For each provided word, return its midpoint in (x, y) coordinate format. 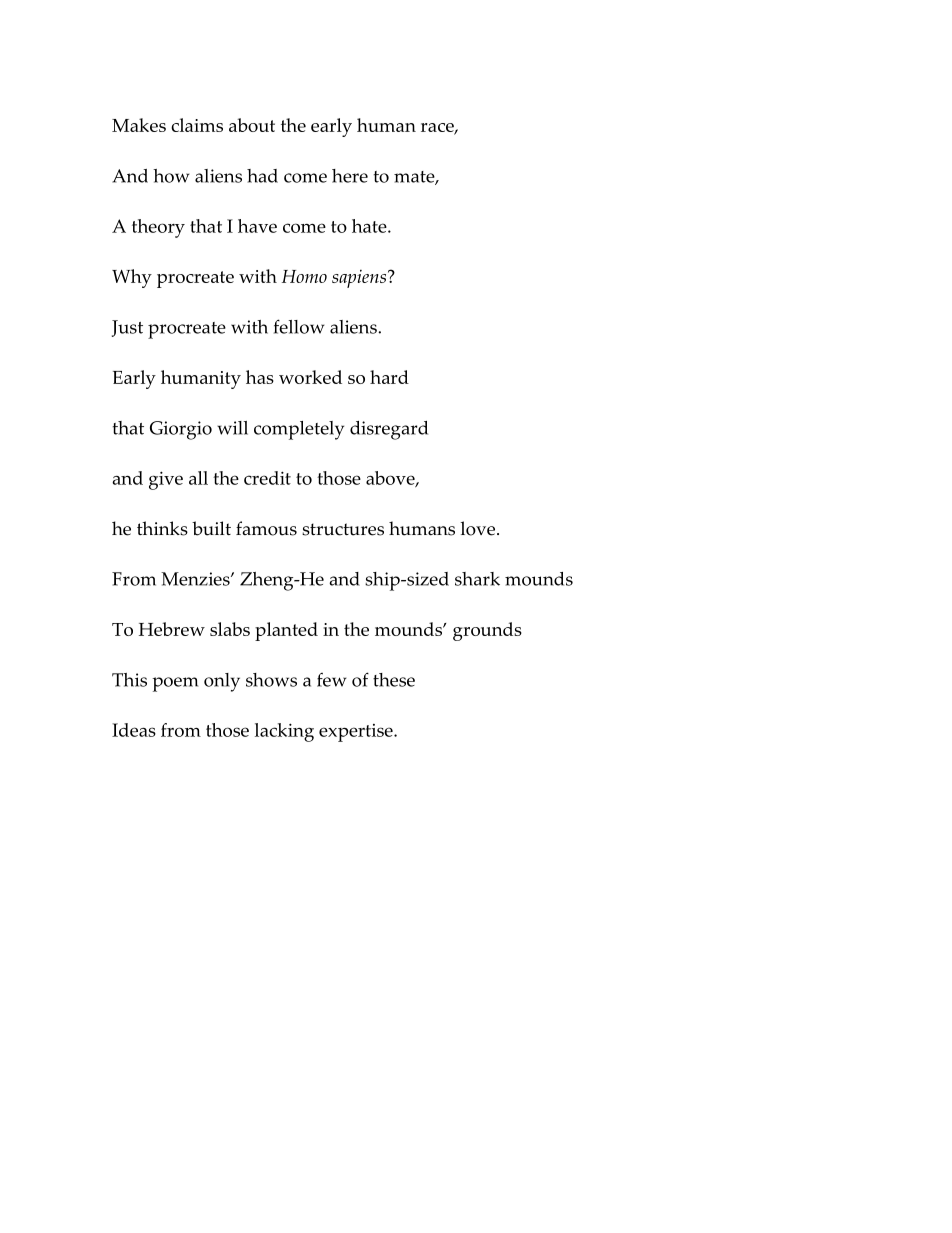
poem (175, 684)
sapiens (360, 279)
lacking (284, 732)
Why (132, 278)
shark (477, 579)
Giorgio (181, 430)
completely (299, 430)
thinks (162, 528)
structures (343, 529)
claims (197, 125)
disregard (389, 430)
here (350, 176)
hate (370, 226)
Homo (304, 276)
